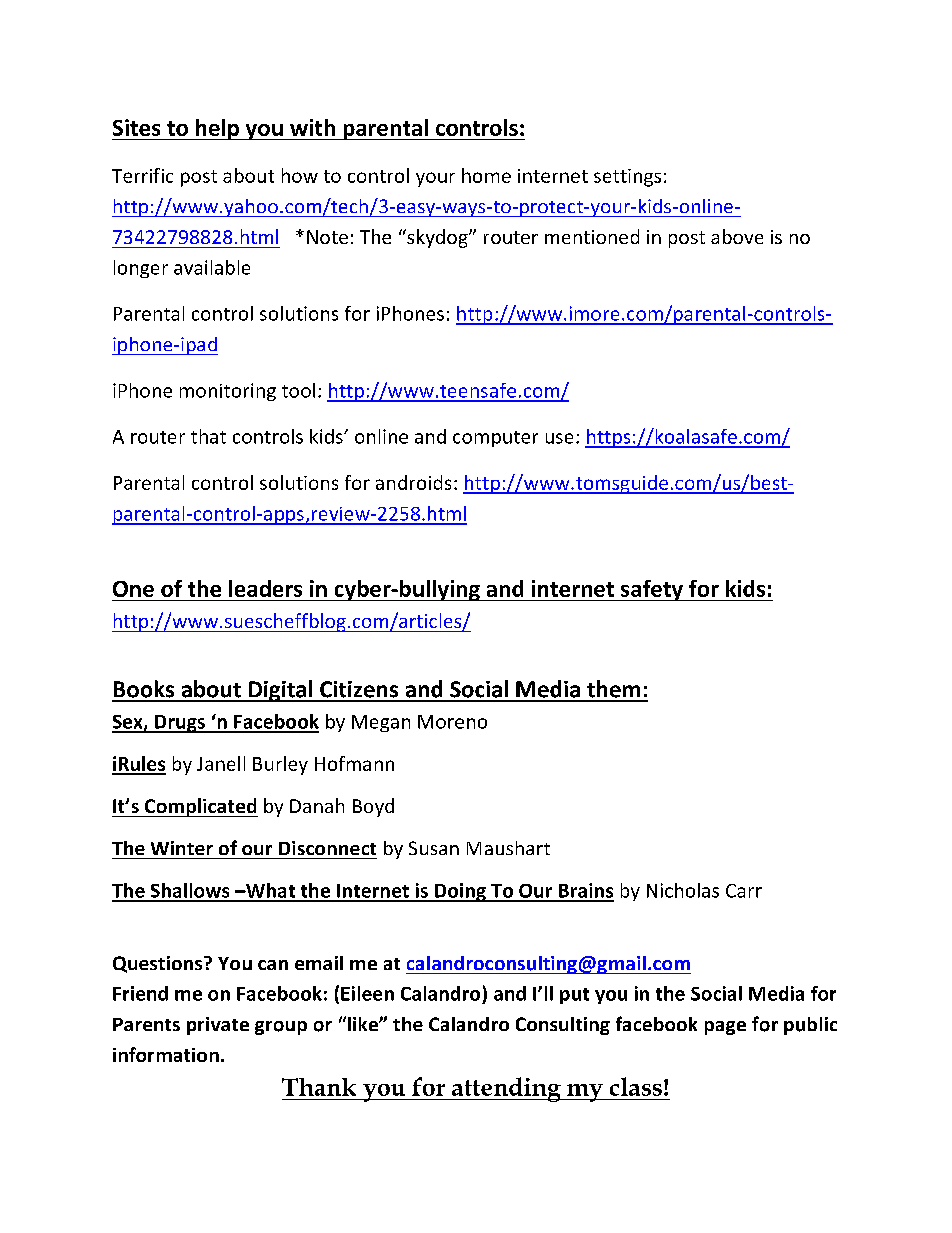 The height and width of the screenshot is (1233, 952). Describe the element at coordinates (744, 891) in the screenshot. I see `Carr` at that location.
